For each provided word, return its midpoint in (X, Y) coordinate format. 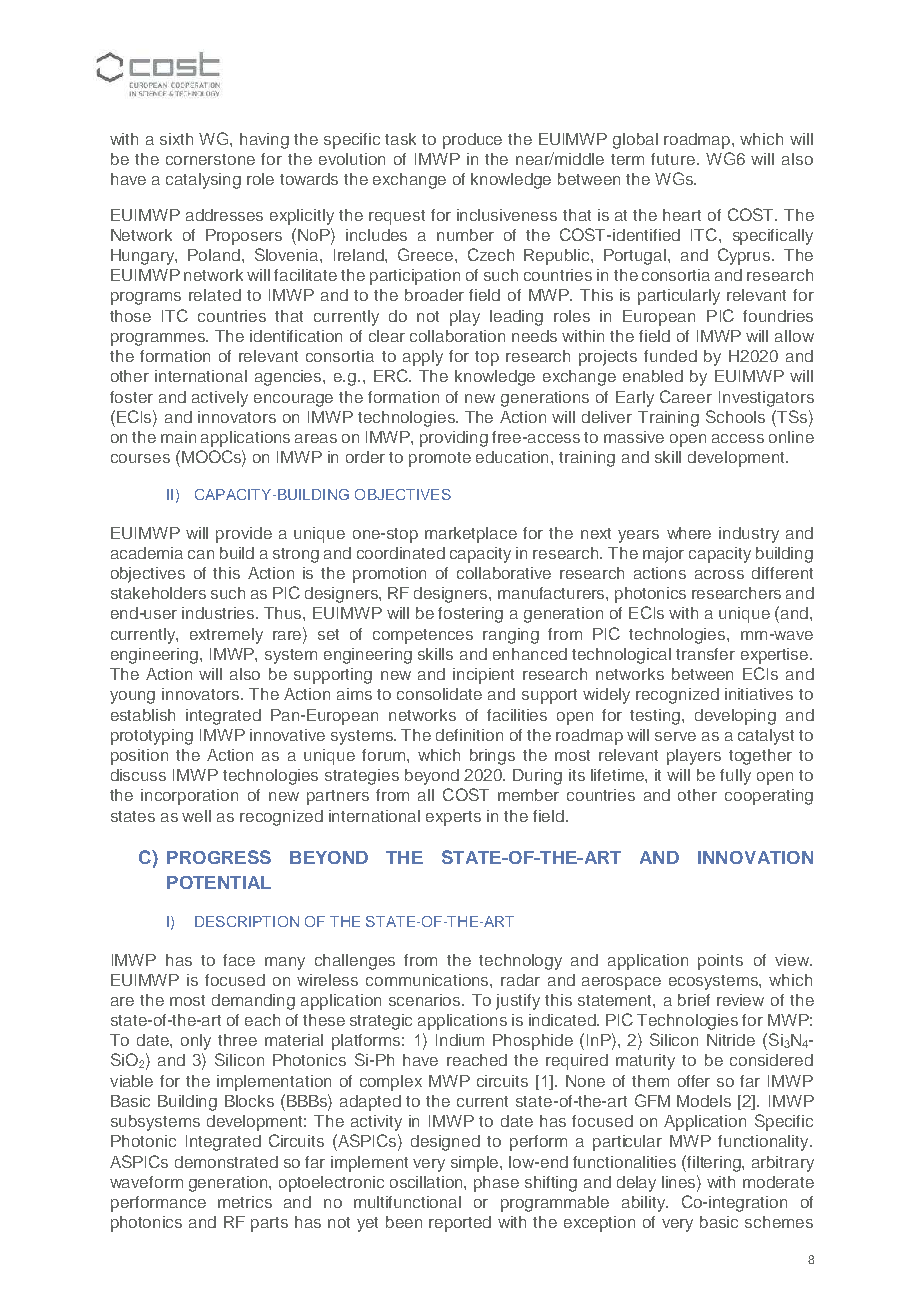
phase (496, 1184)
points (720, 962)
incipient (483, 676)
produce (472, 141)
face (239, 960)
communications (428, 980)
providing (454, 439)
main (178, 437)
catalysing (203, 181)
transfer (705, 654)
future (674, 159)
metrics (245, 1202)
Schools (735, 416)
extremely (226, 636)
